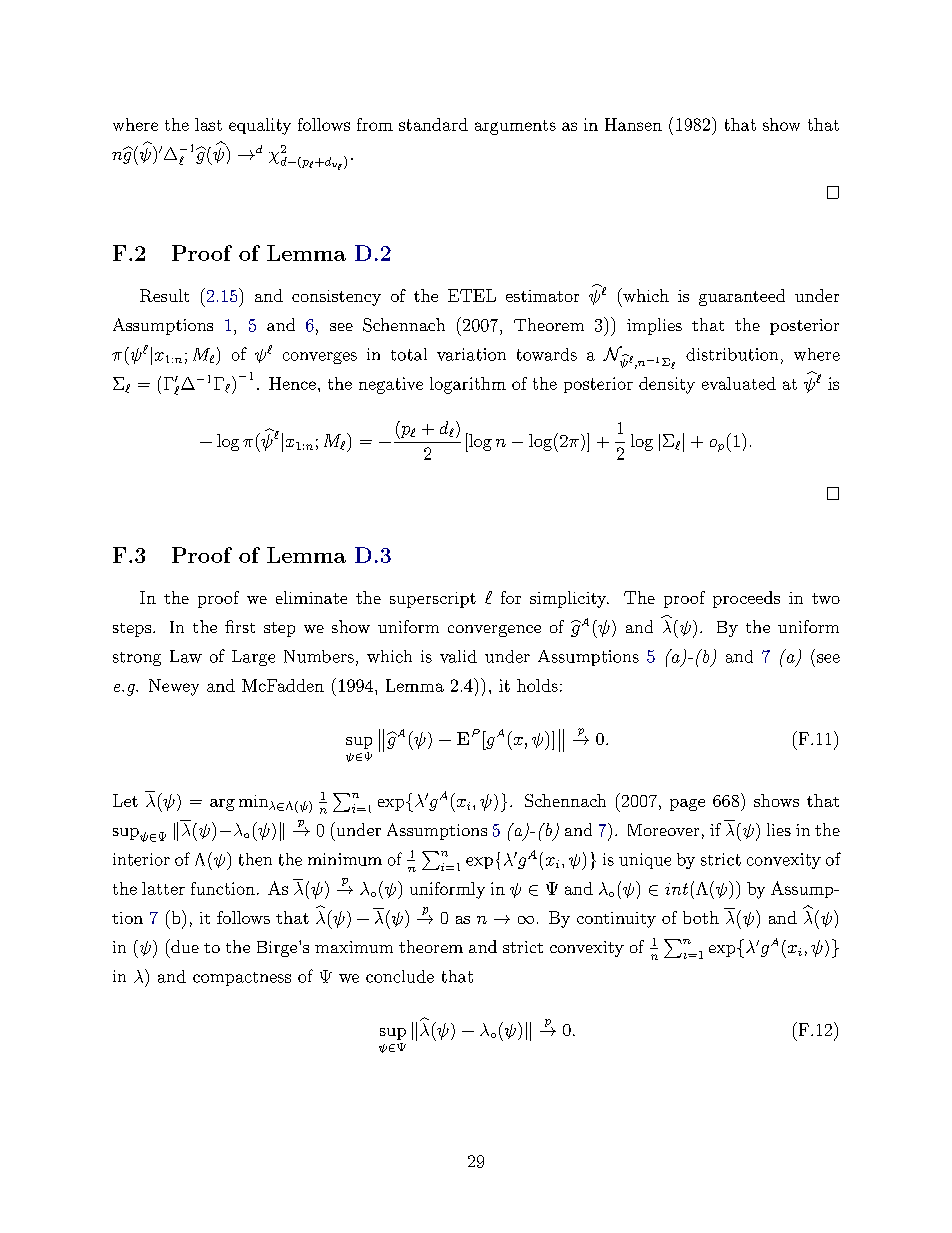  What do you see at coordinates (468, 385) in the document?
I see `logarithm` at bounding box center [468, 385].
